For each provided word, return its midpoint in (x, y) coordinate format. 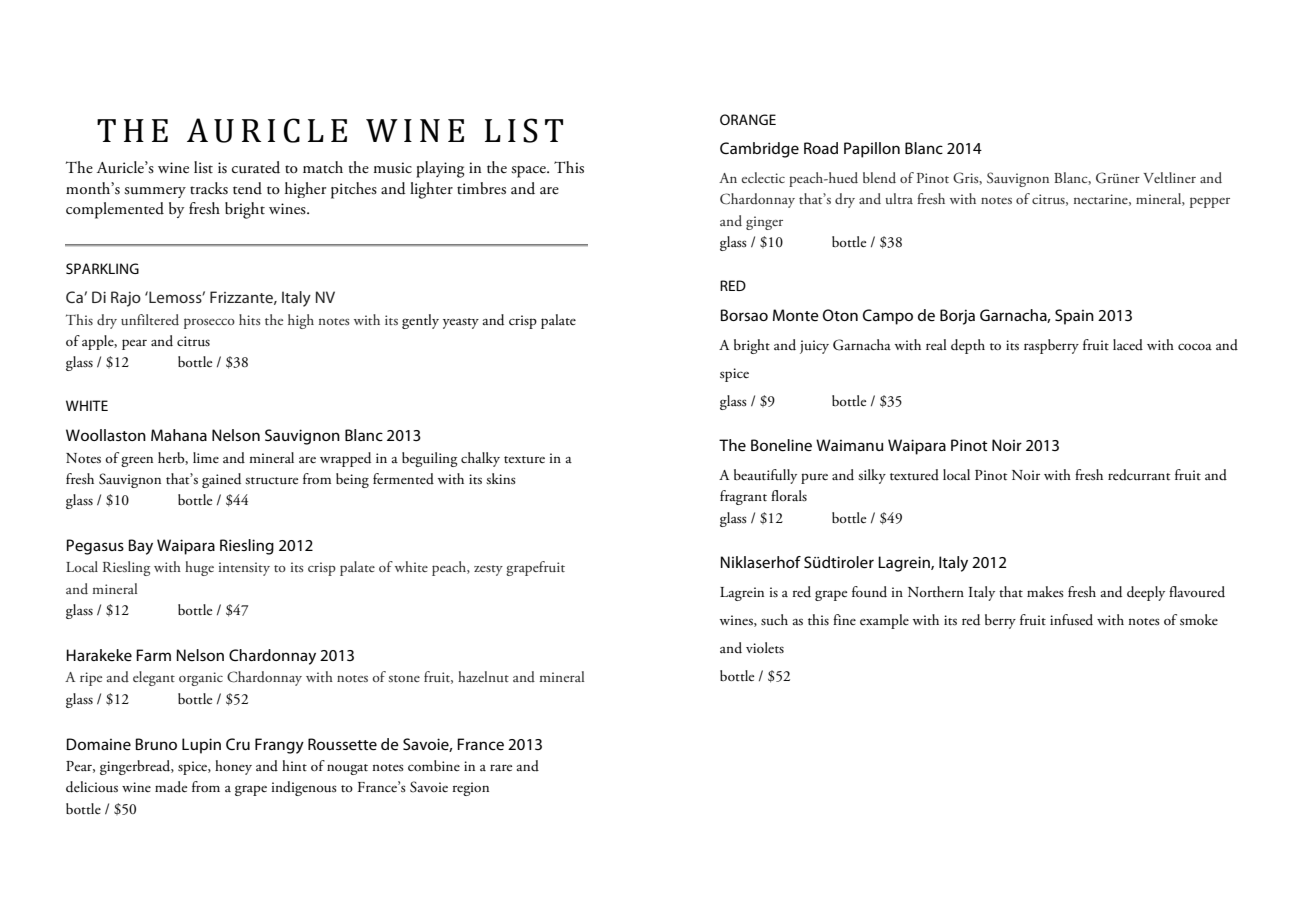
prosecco (209, 323)
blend (879, 177)
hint (294, 765)
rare (501, 767)
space (529, 172)
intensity (244, 569)
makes (1045, 591)
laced (1128, 345)
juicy (814, 347)
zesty (488, 570)
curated (256, 167)
